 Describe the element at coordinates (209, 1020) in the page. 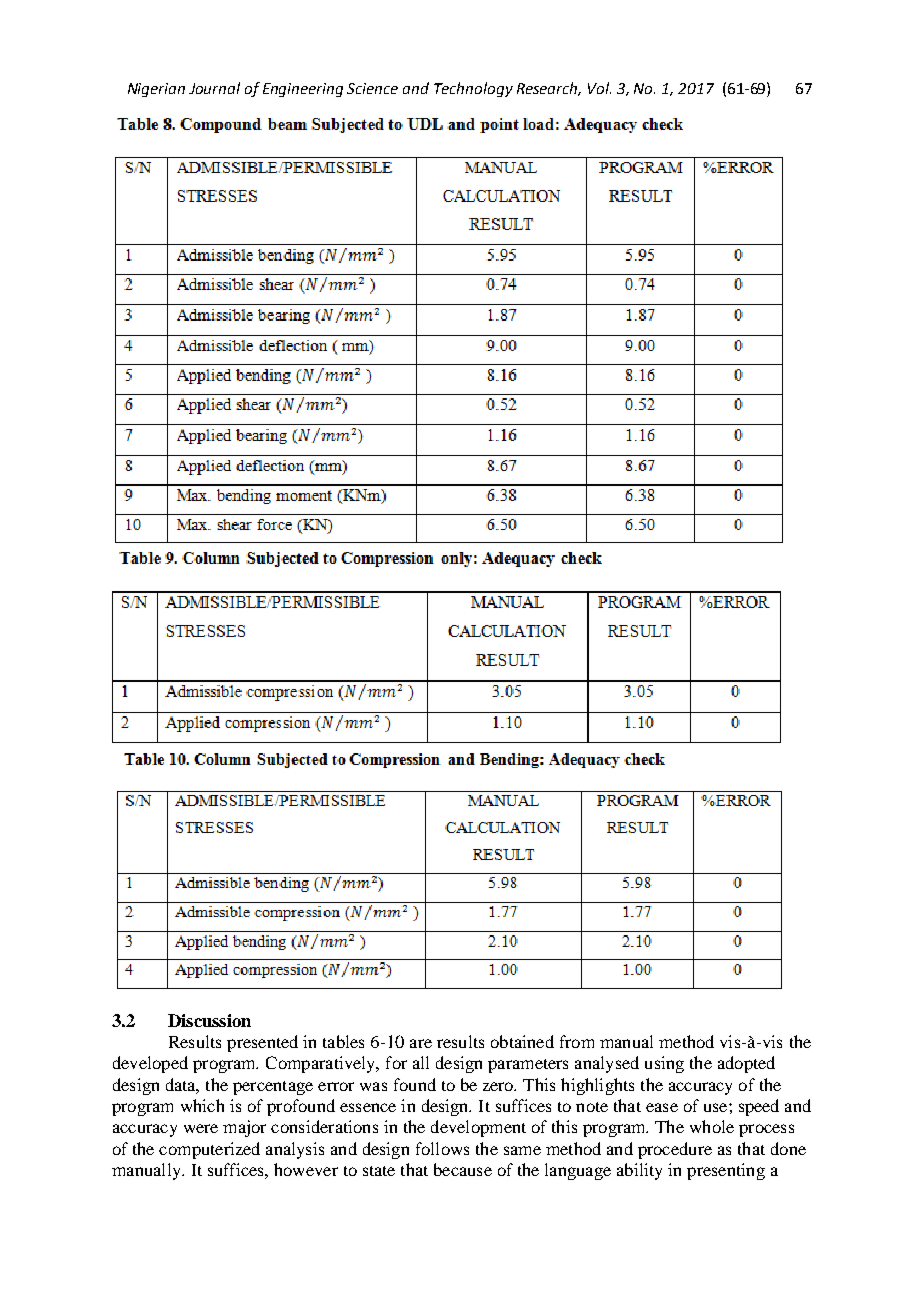

I see `Discussion` at that location.
